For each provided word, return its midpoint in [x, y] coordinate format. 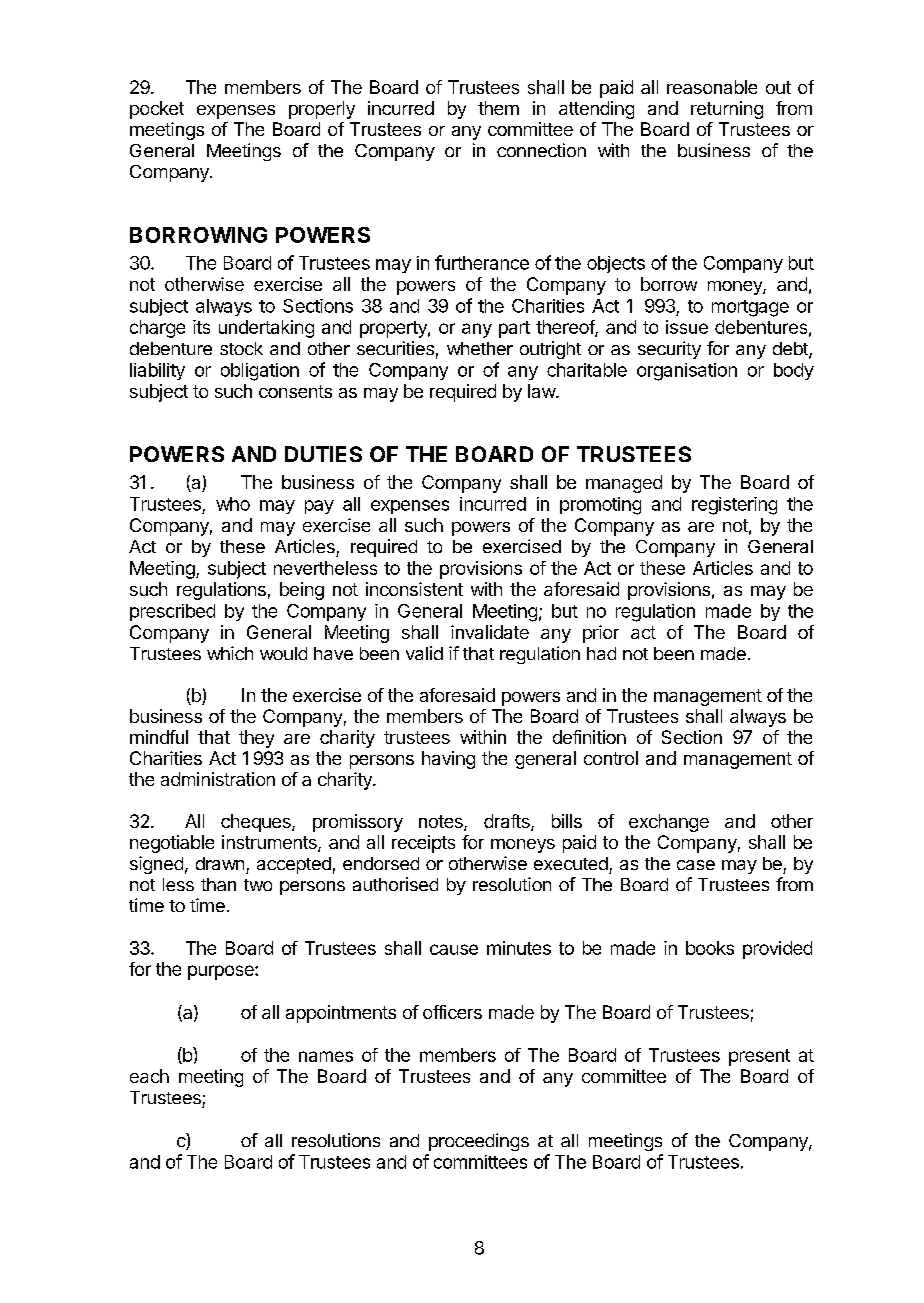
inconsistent [414, 589]
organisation [687, 372]
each [149, 1076]
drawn [220, 863]
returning [727, 110]
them [498, 108]
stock [241, 348]
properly [322, 110]
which [230, 653]
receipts [423, 844]
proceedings [479, 1142]
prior [601, 634]
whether [480, 348]
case [696, 865]
